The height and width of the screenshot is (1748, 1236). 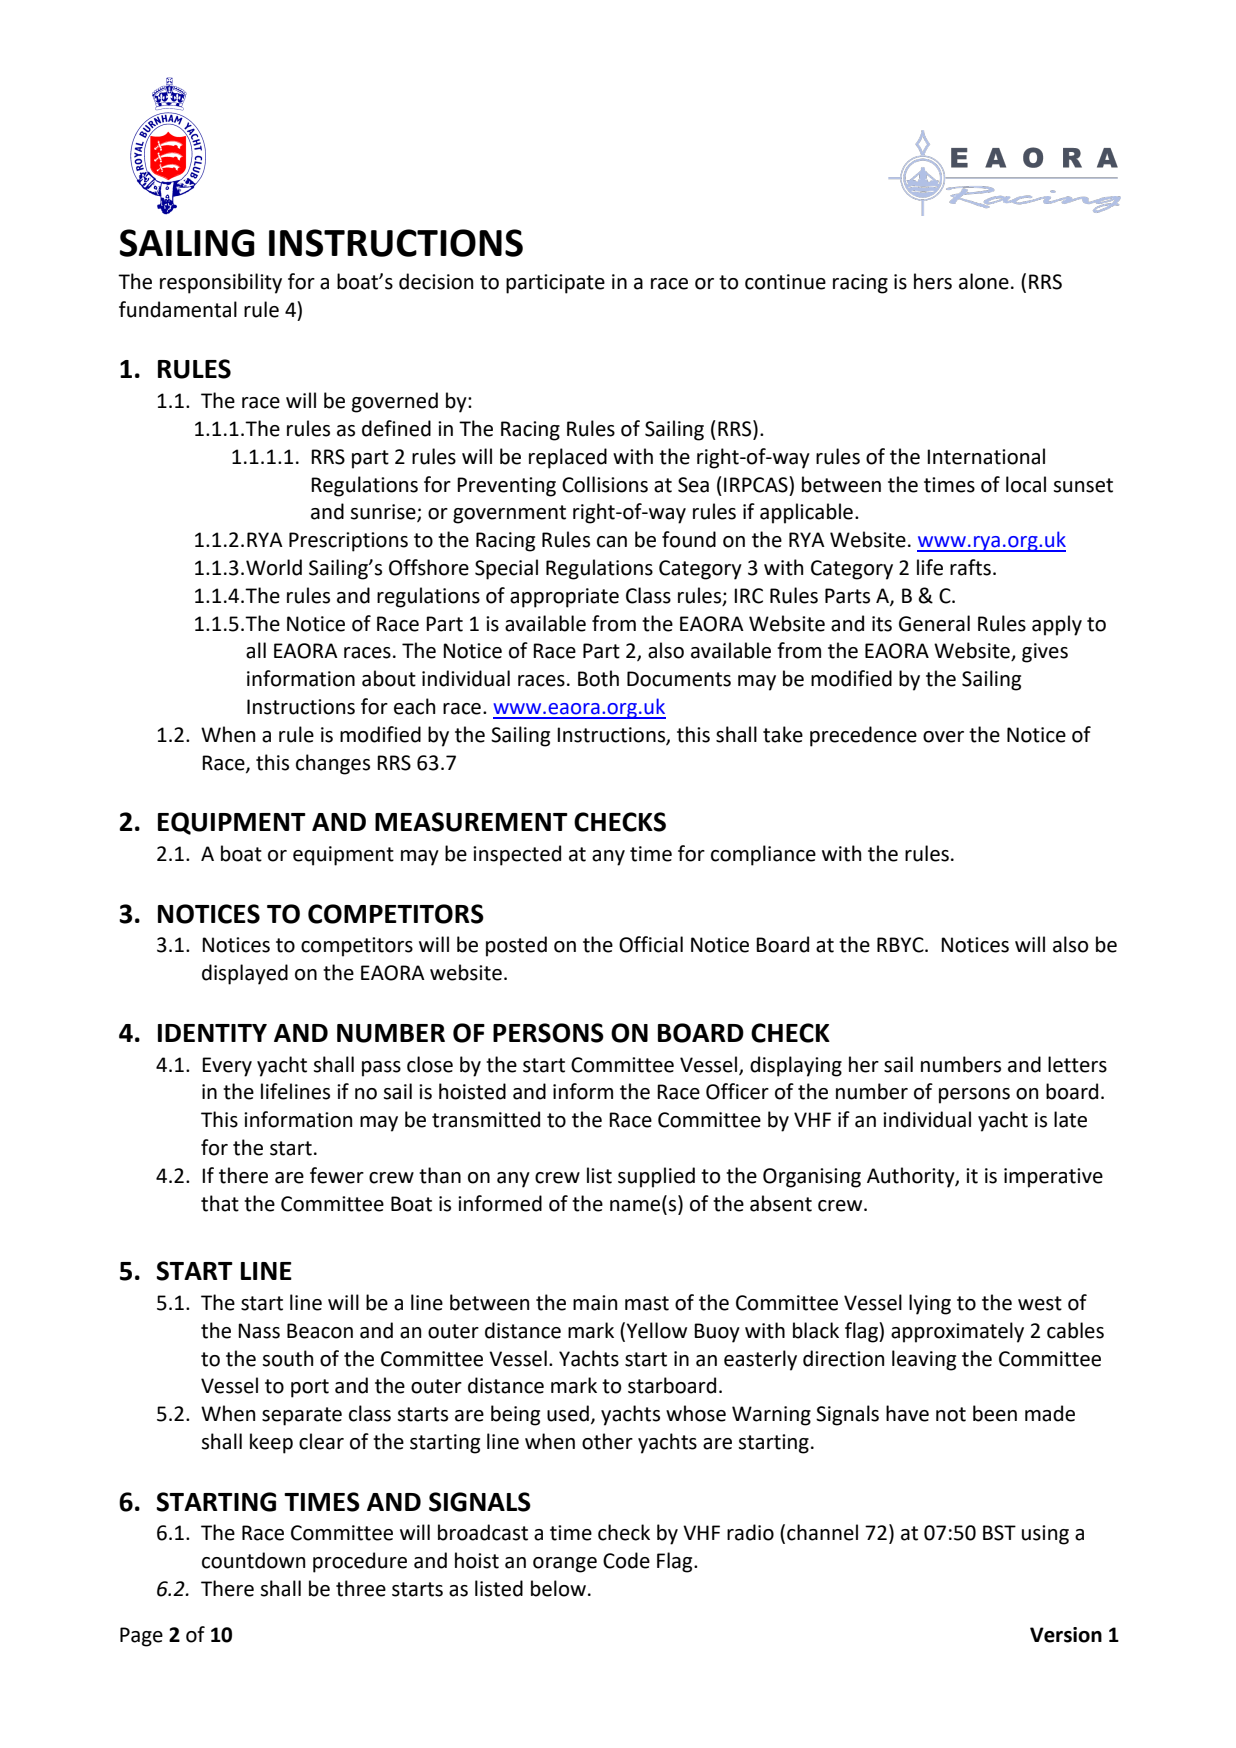 What do you see at coordinates (253, 1560) in the screenshot?
I see `countdown` at bounding box center [253, 1560].
